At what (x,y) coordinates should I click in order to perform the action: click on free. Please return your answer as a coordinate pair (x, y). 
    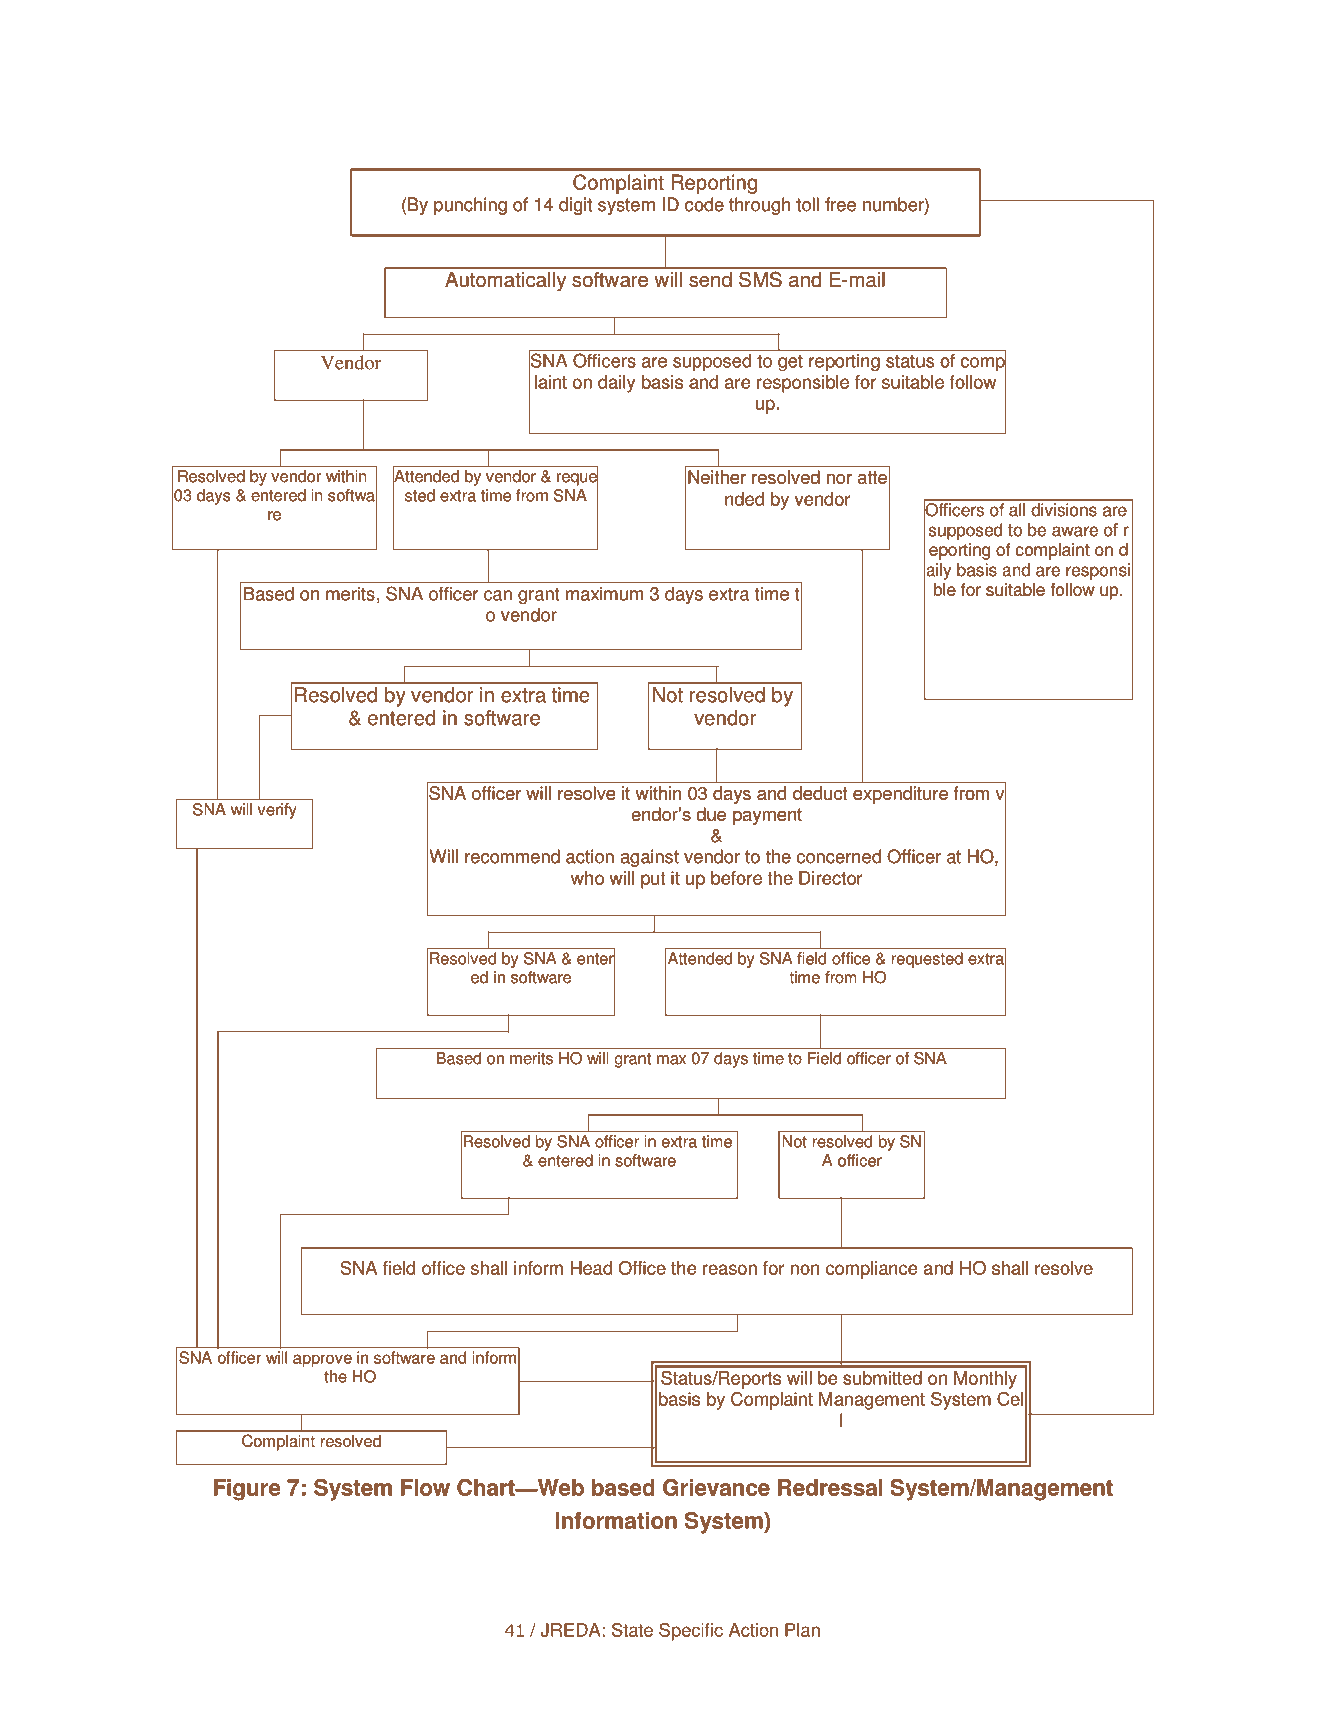
    Looking at the image, I should click on (840, 204).
